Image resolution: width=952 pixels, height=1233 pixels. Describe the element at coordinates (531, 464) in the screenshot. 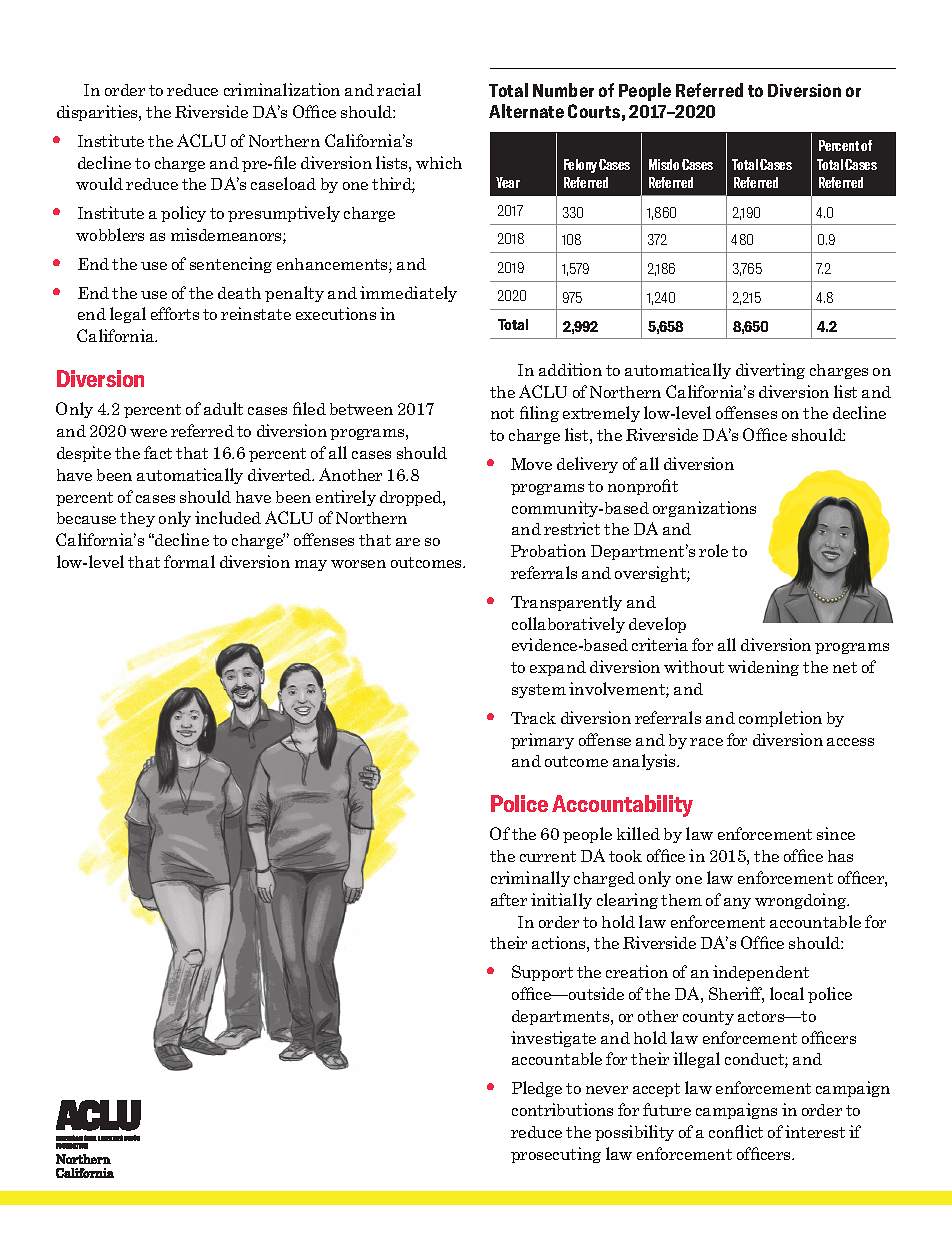

I see `Move` at that location.
